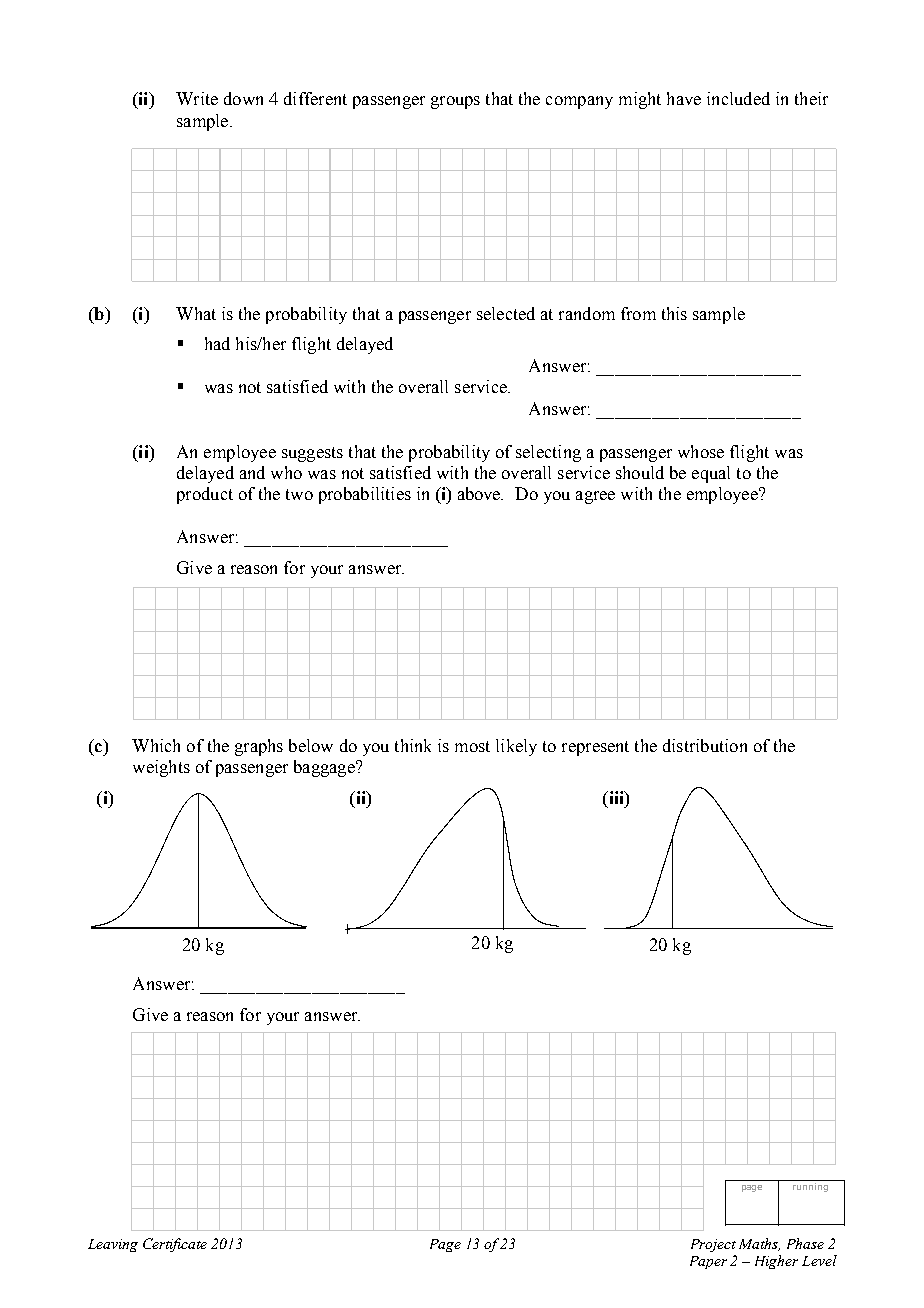 The height and width of the document is (1308, 924). What do you see at coordinates (595, 748) in the document?
I see `represent` at bounding box center [595, 748].
